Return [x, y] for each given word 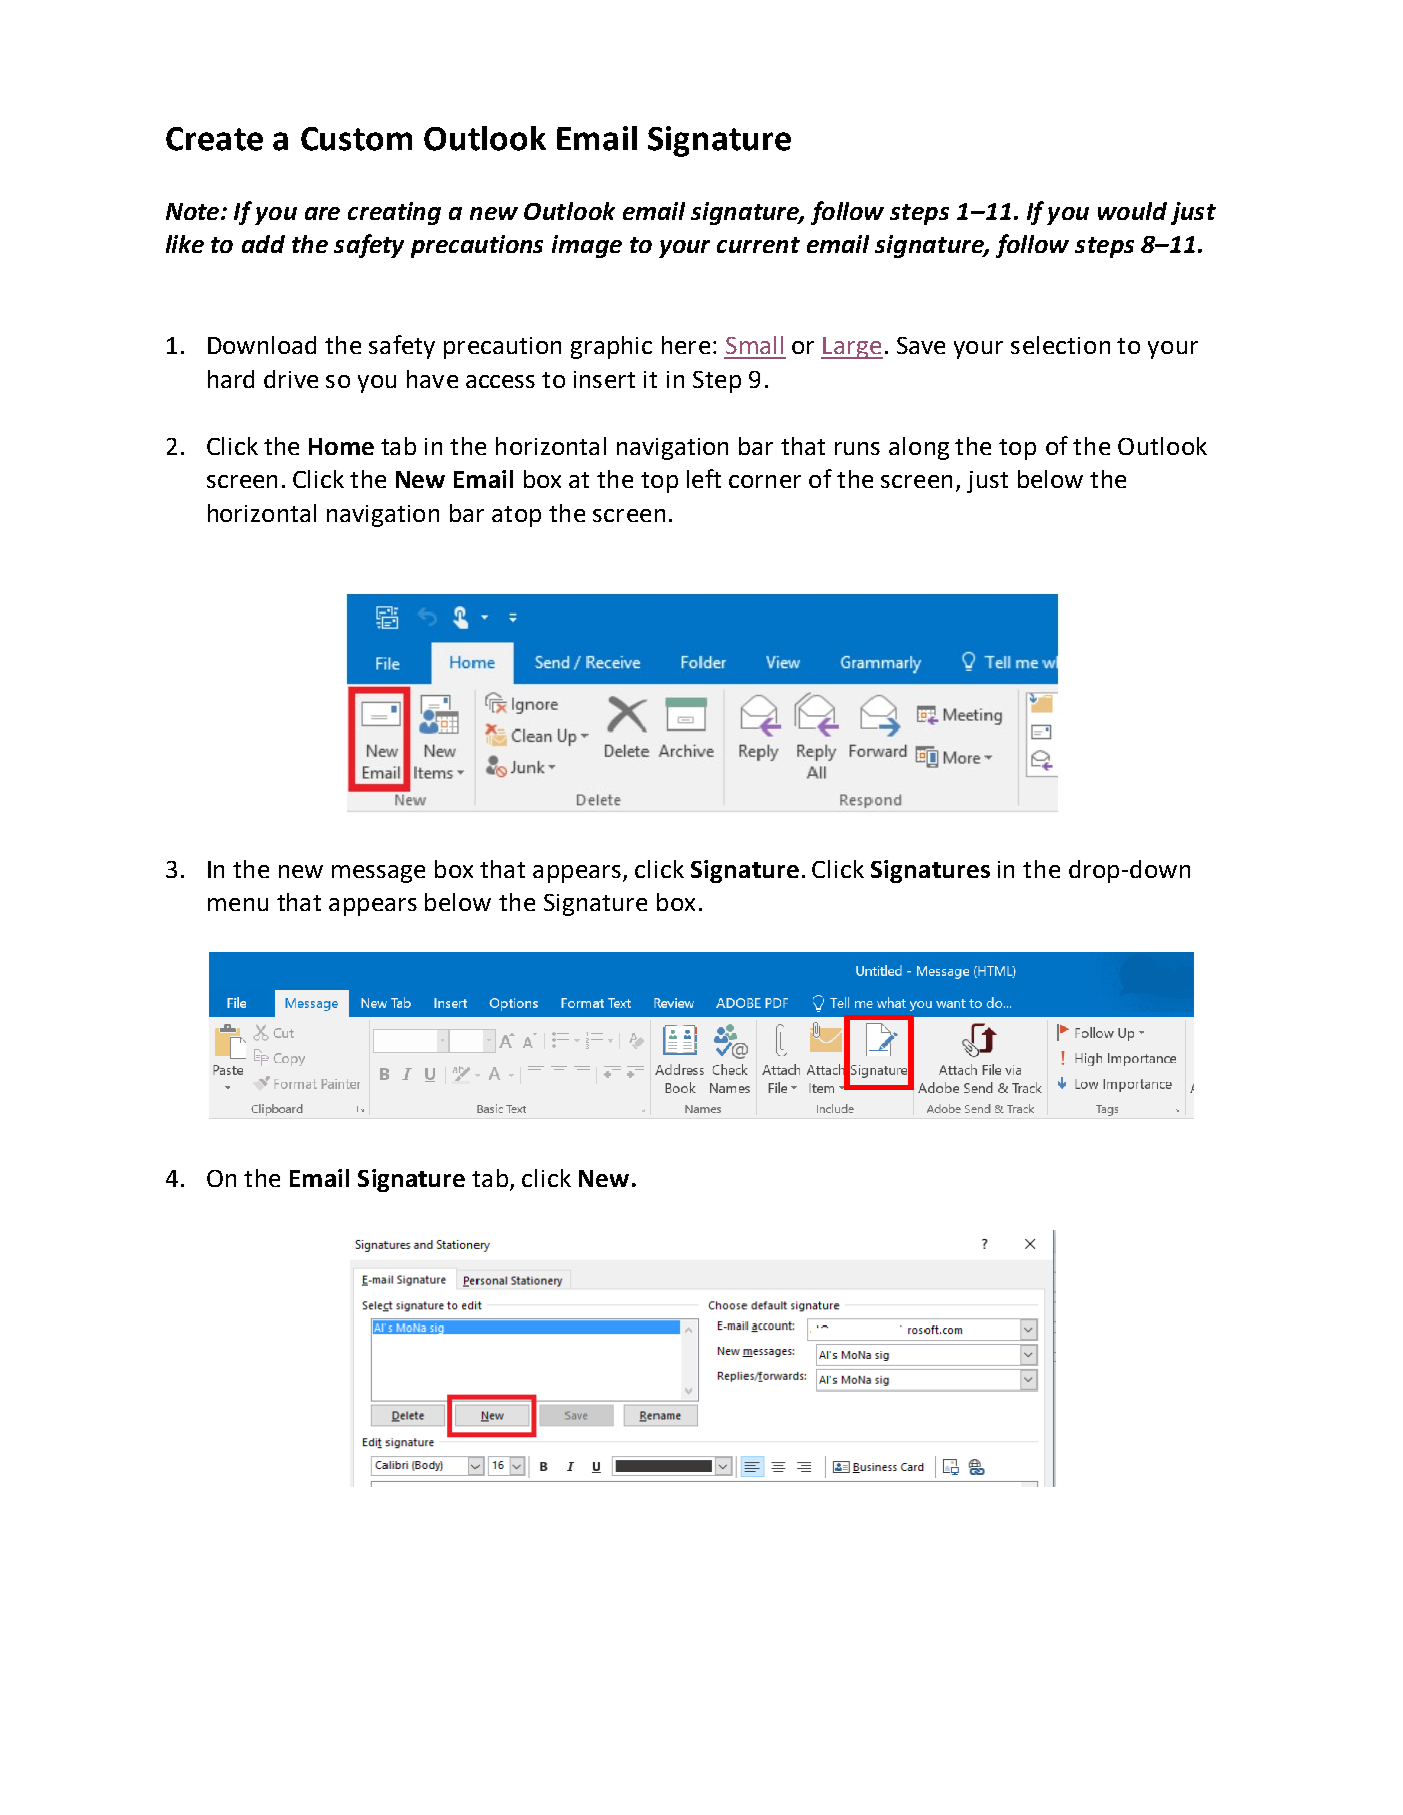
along [919, 448]
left [704, 478]
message [378, 874]
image [587, 246]
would [1132, 211]
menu [238, 904]
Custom [356, 139]
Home [341, 446]
